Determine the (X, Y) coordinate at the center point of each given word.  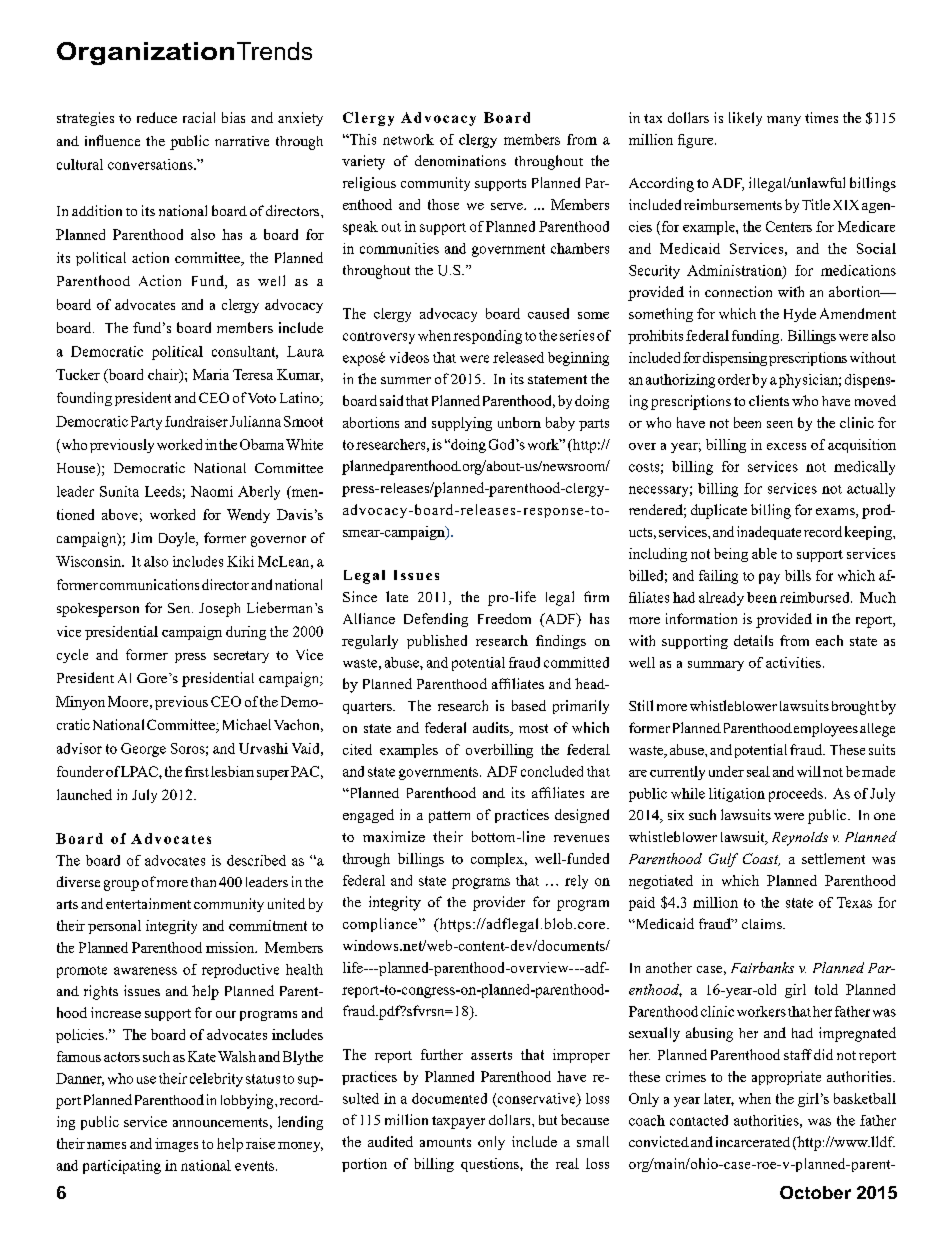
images (176, 1145)
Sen (180, 608)
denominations (460, 160)
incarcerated (753, 1142)
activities (793, 662)
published (437, 642)
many (784, 121)
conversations (151, 164)
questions (491, 1165)
